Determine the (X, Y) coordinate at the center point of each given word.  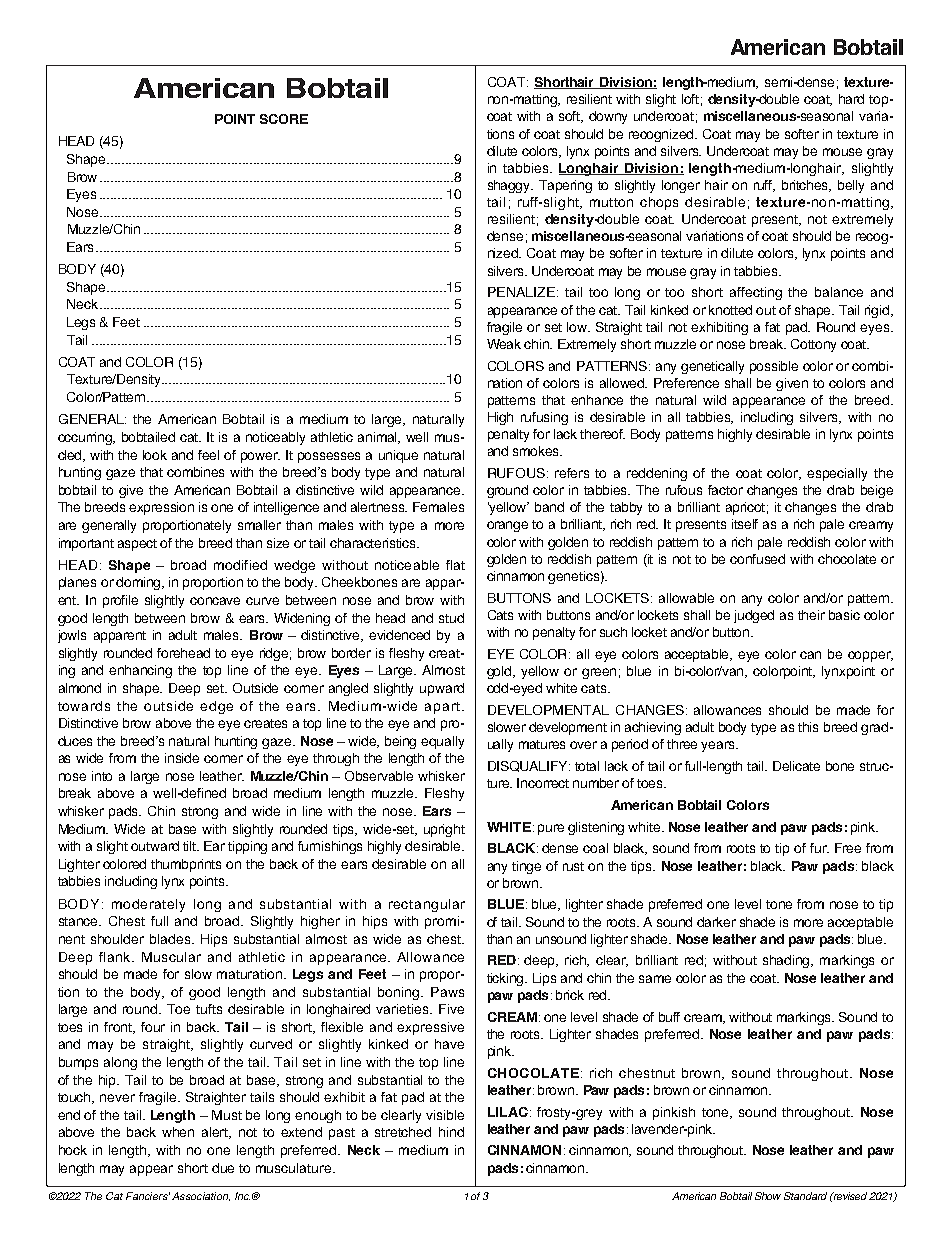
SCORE (284, 119)
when (178, 1132)
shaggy (510, 186)
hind (451, 1132)
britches (806, 186)
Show (768, 1196)
